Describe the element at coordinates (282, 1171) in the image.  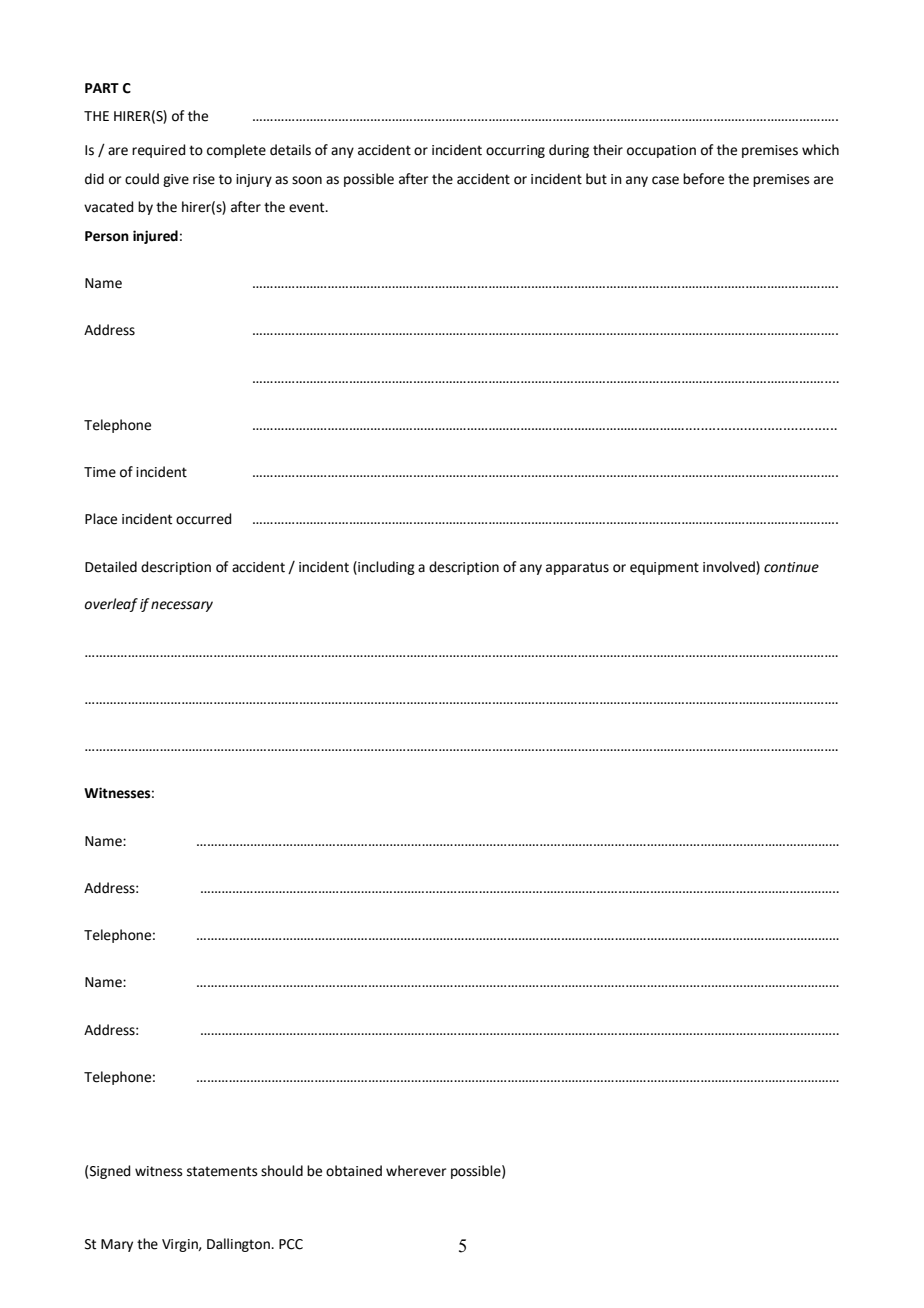
I see `should` at that location.
